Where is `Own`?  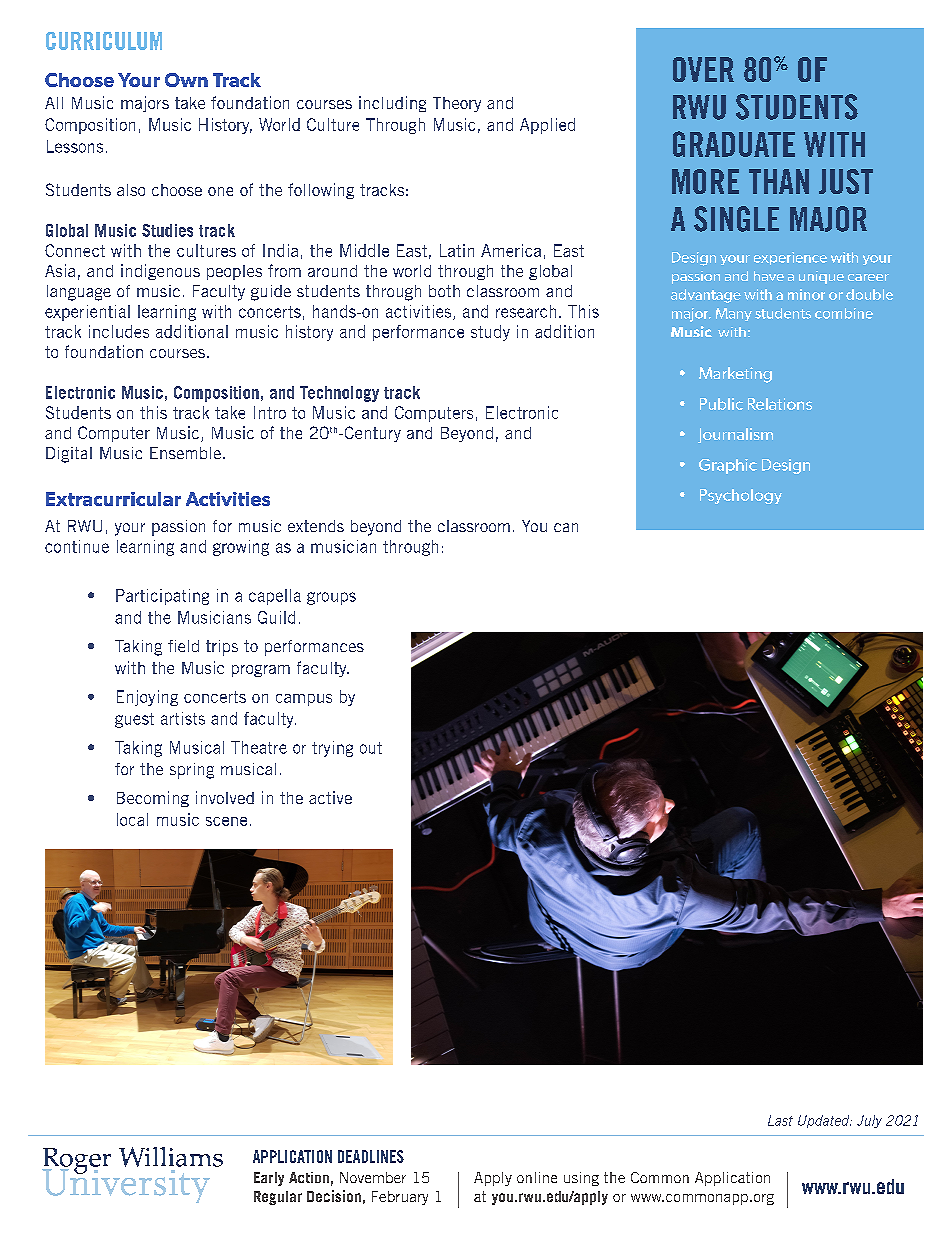
Own is located at coordinates (186, 80).
